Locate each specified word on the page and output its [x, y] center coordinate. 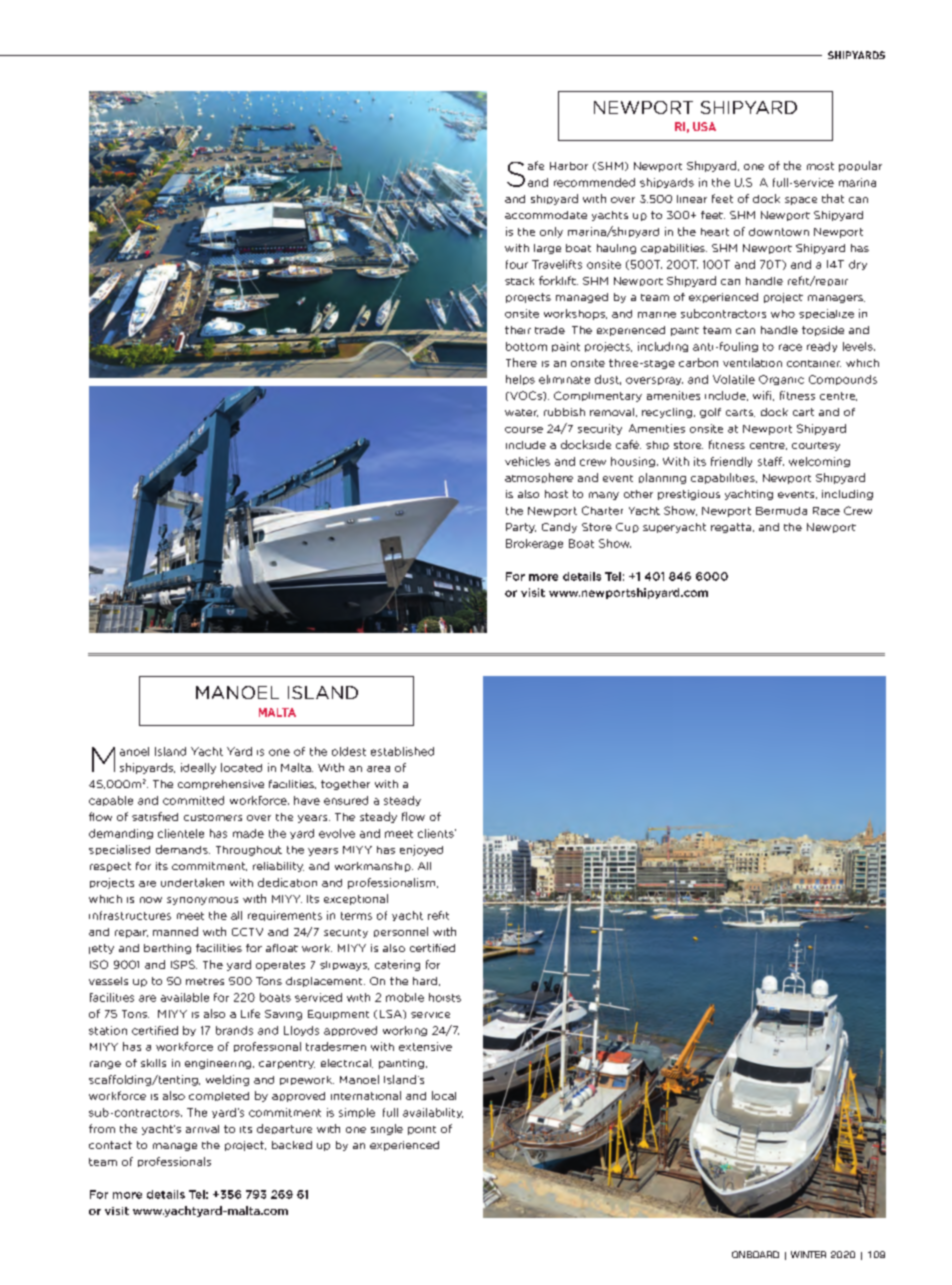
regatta [732, 528]
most [820, 166]
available [185, 997]
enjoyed [421, 850]
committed [193, 800]
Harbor [569, 166]
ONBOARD [755, 1254]
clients [437, 833]
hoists [445, 997]
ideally [198, 768]
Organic [781, 380]
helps [520, 380]
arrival [202, 1129]
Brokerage [534, 544]
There [521, 362]
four [517, 264]
